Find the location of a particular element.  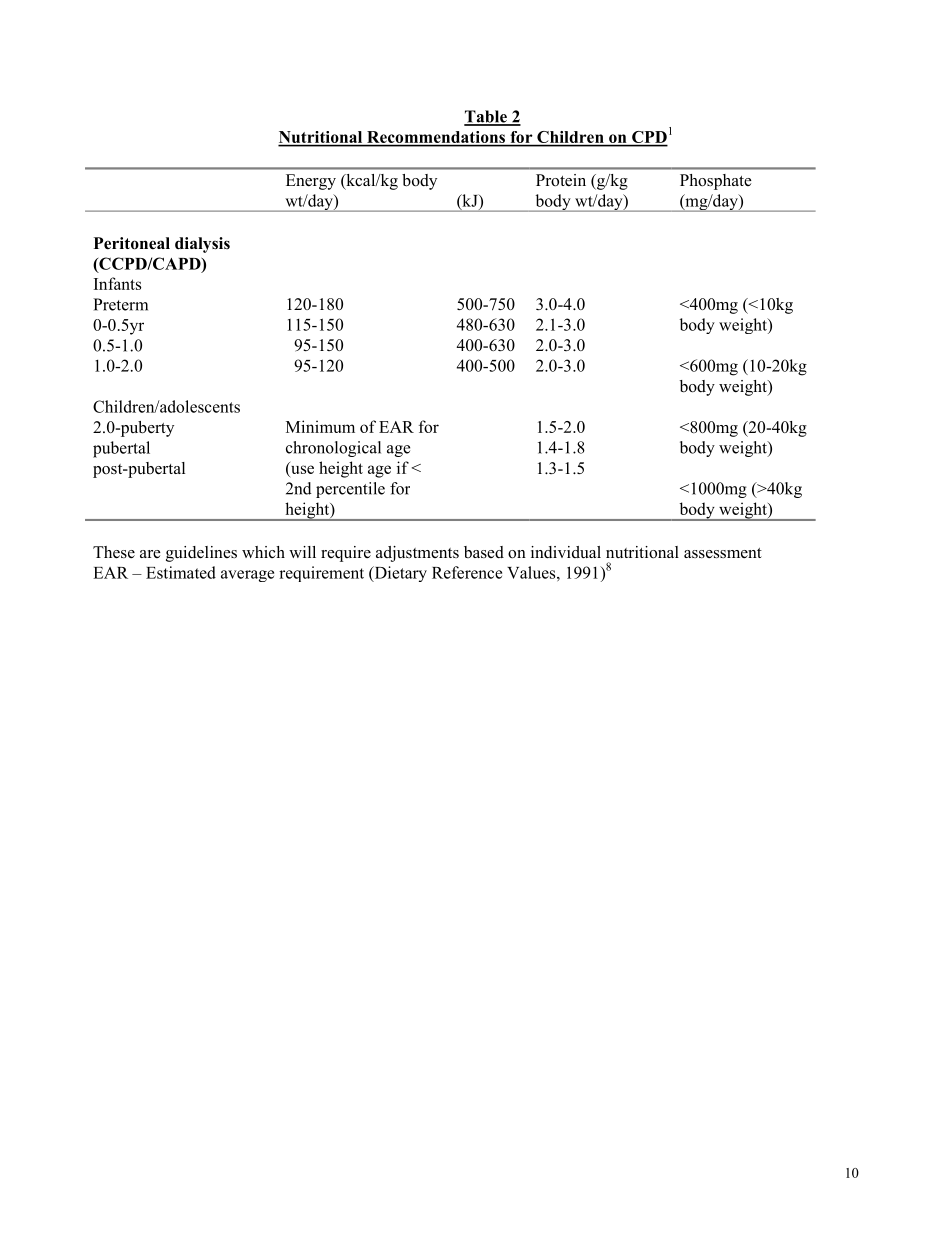

chronological is located at coordinates (333, 449).
